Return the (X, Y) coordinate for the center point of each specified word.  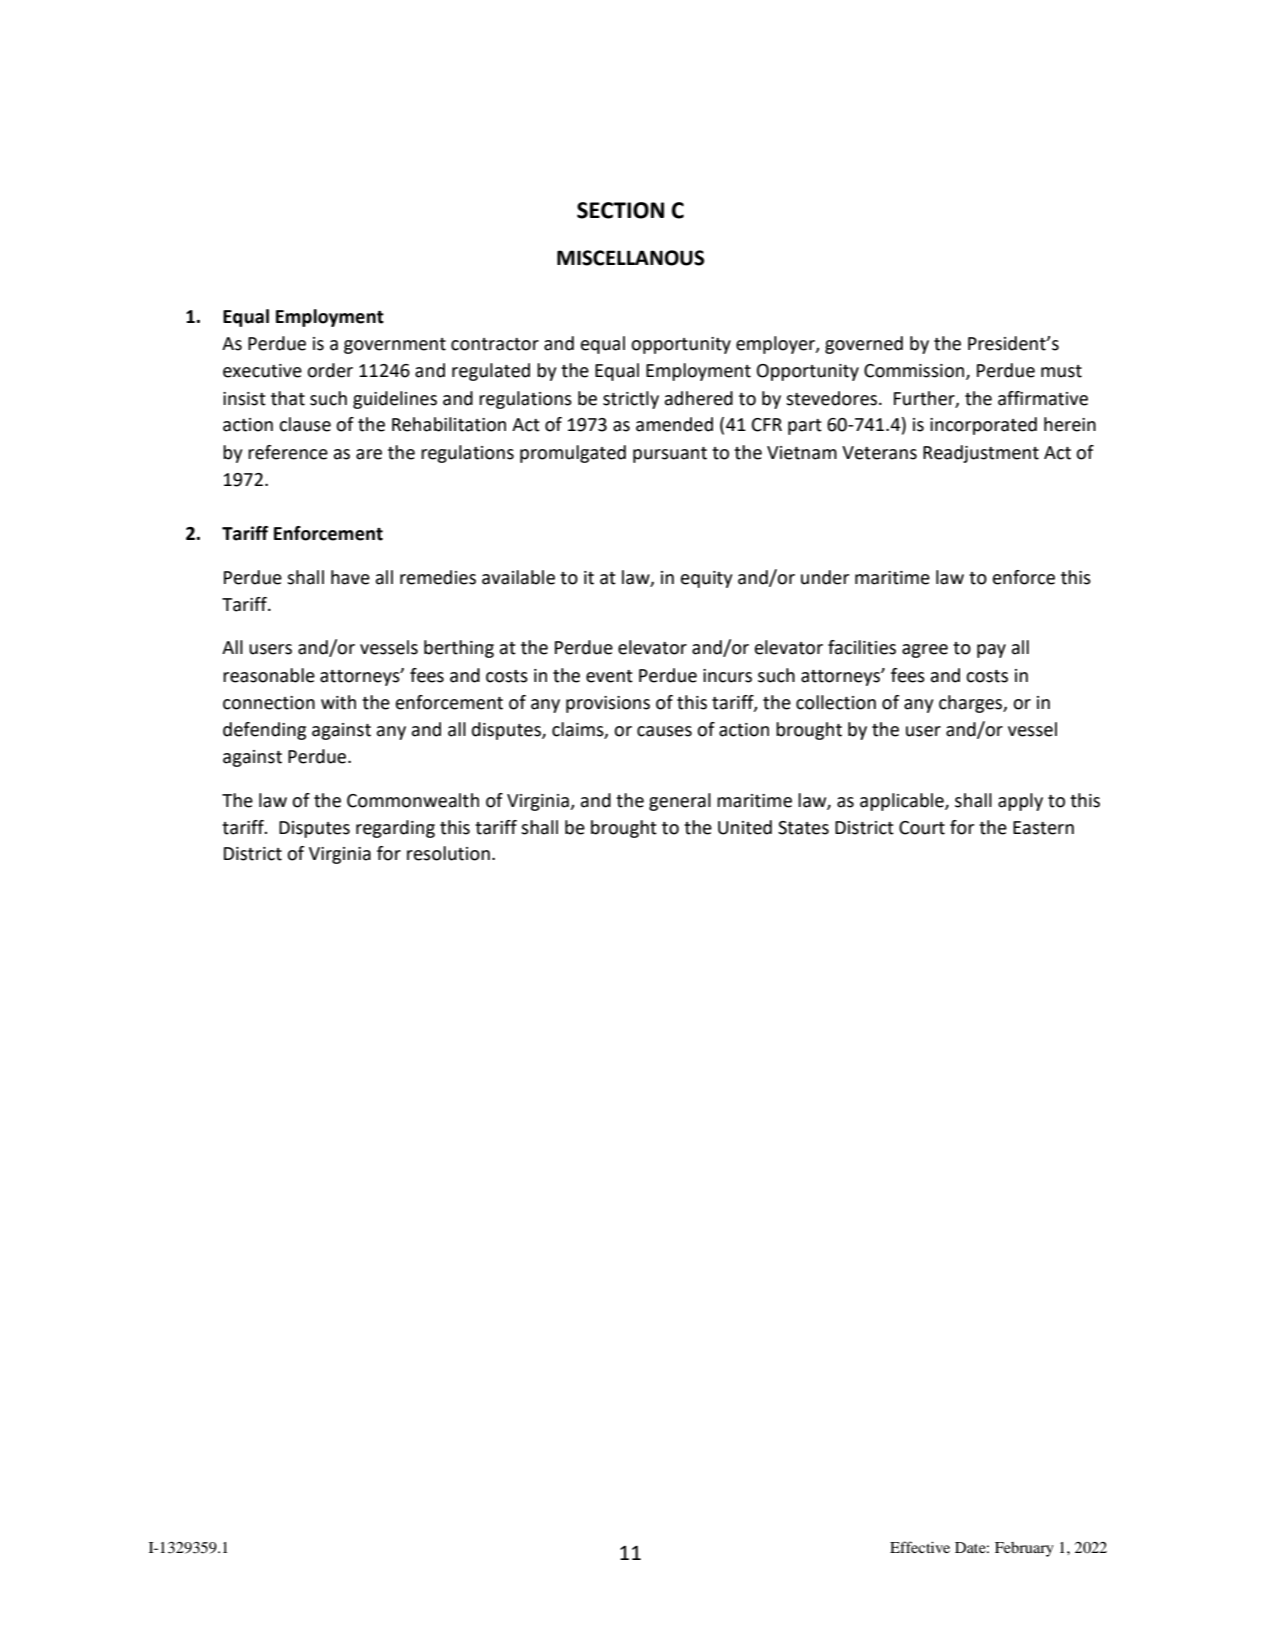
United (745, 827)
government (395, 346)
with (338, 702)
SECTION (620, 210)
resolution (448, 853)
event (609, 676)
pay (991, 651)
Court (922, 828)
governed (864, 345)
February (1024, 1549)
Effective (920, 1547)
